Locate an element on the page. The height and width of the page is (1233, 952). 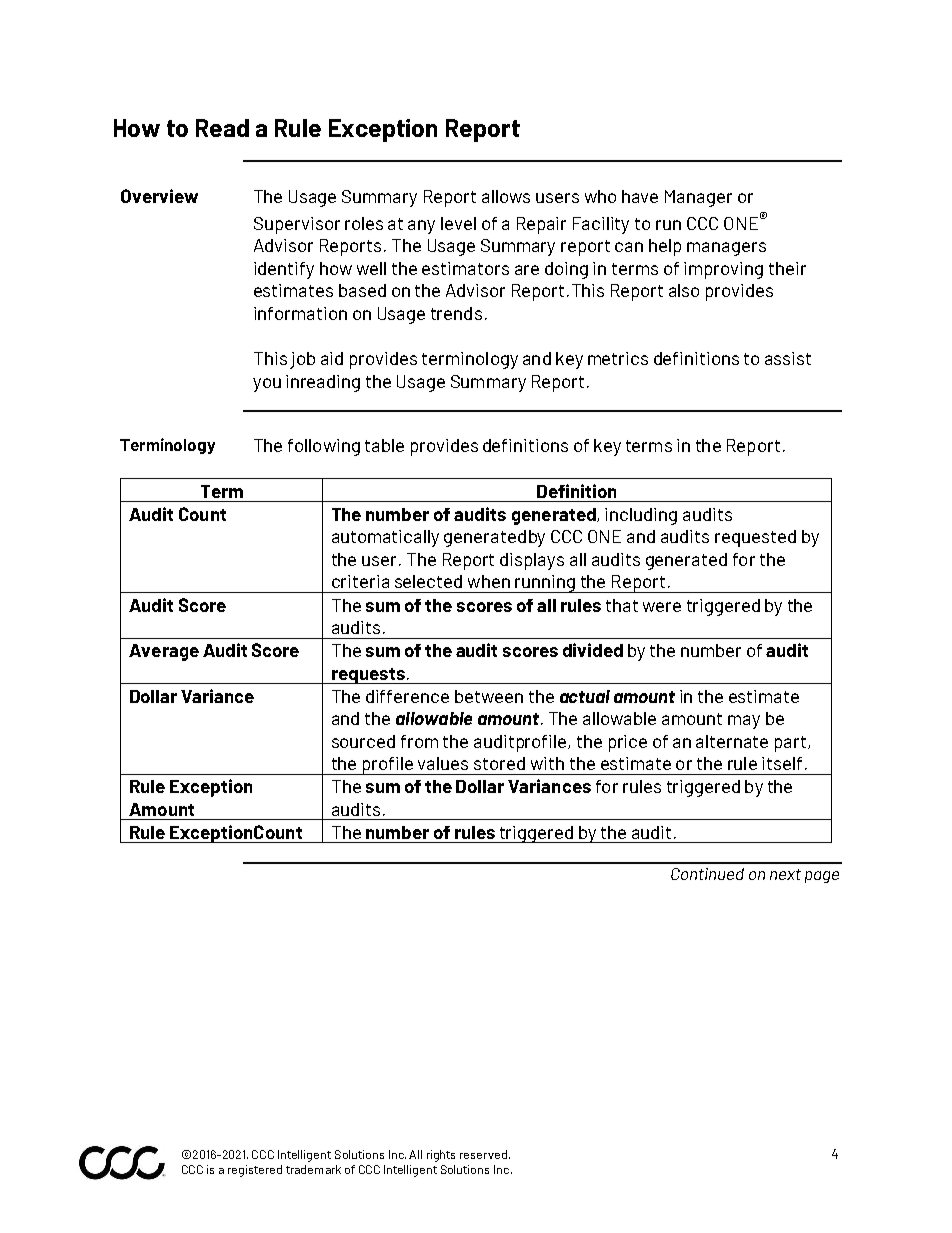
registered is located at coordinates (255, 1171).
